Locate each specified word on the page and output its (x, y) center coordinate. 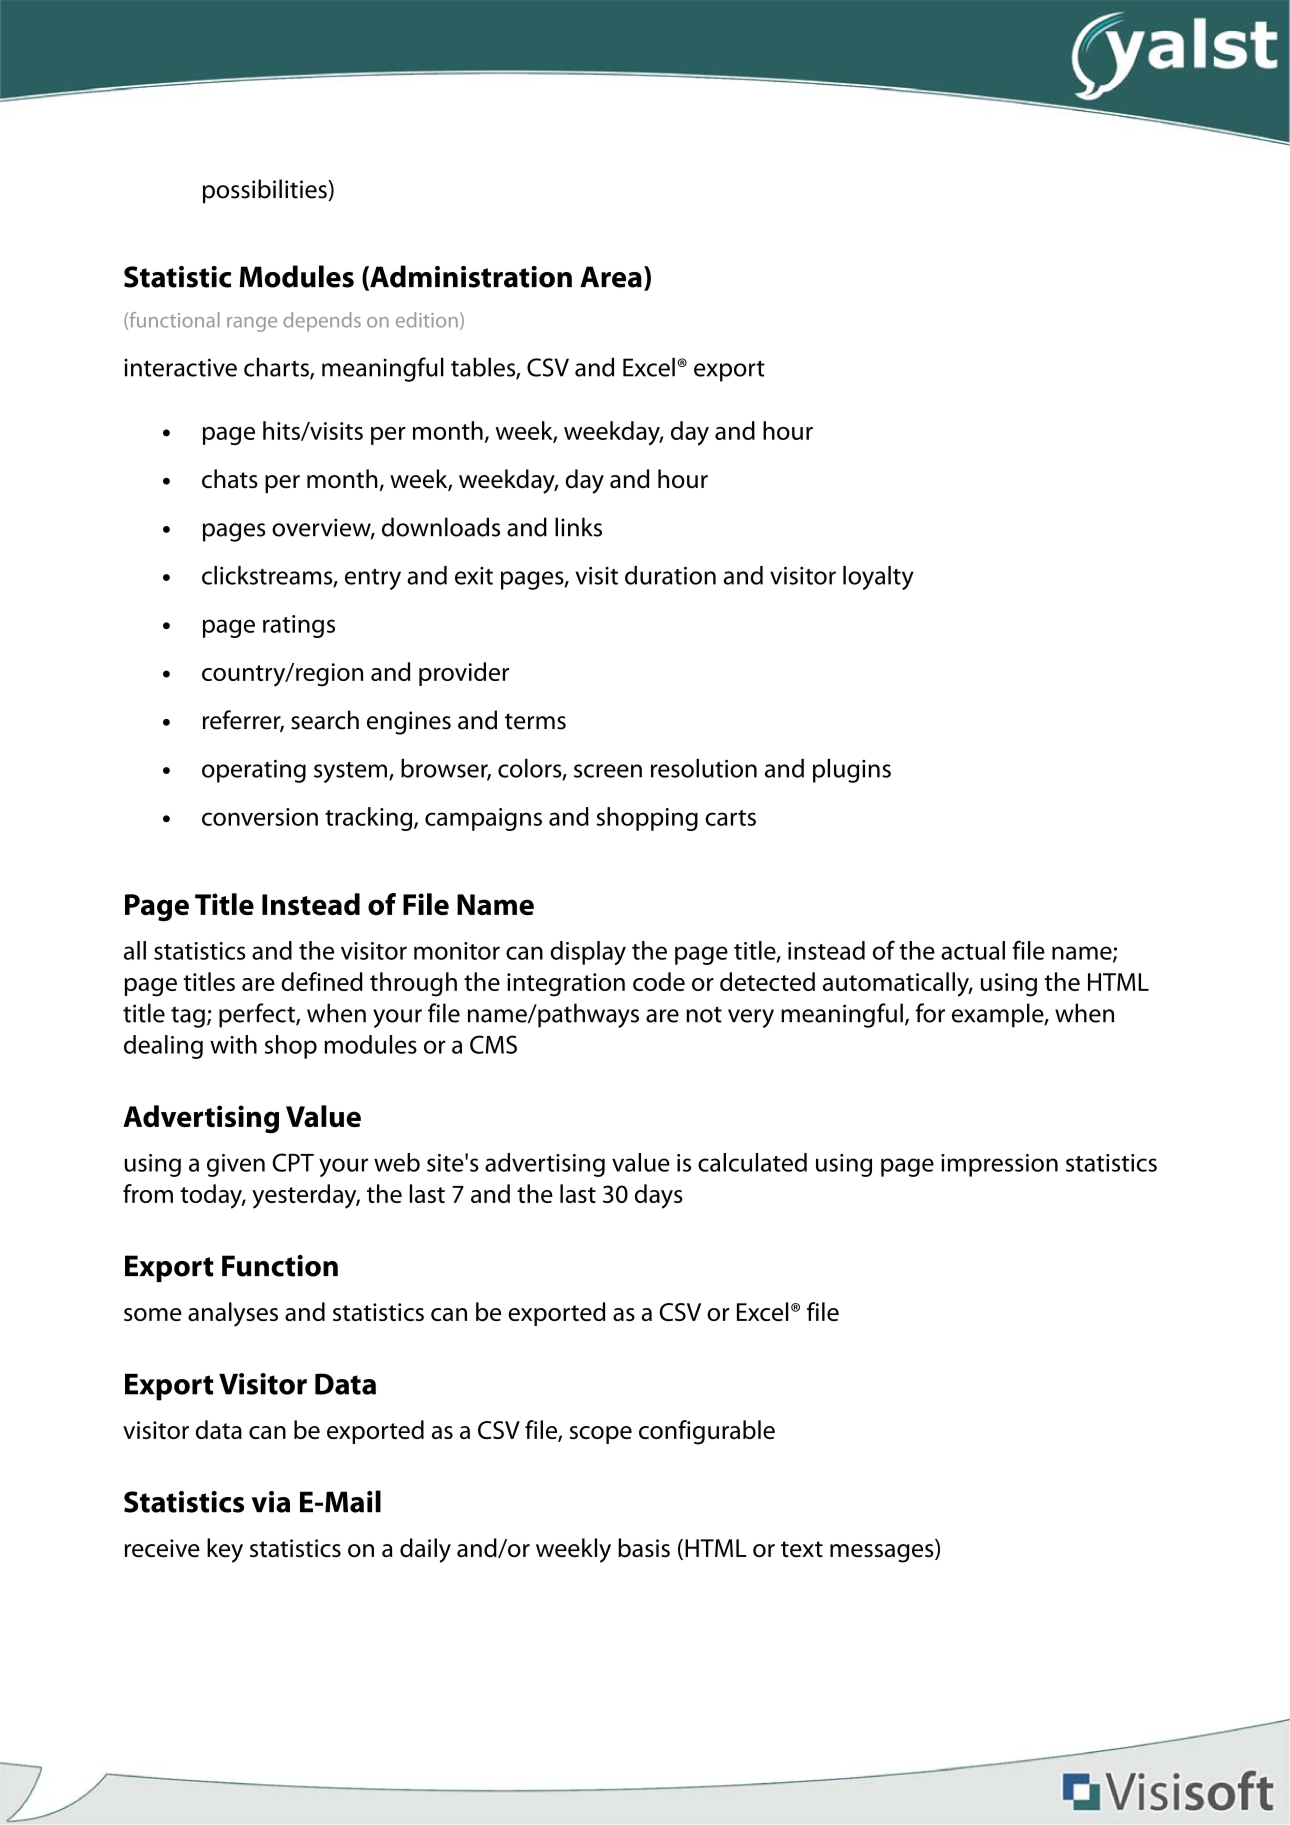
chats (230, 479)
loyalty (878, 578)
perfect (258, 1015)
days (659, 1196)
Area (611, 277)
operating (254, 771)
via (271, 1502)
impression (999, 1165)
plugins (852, 771)
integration (566, 985)
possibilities (266, 191)
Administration (470, 277)
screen (608, 771)
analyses (233, 1314)
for (930, 1013)
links (578, 527)
